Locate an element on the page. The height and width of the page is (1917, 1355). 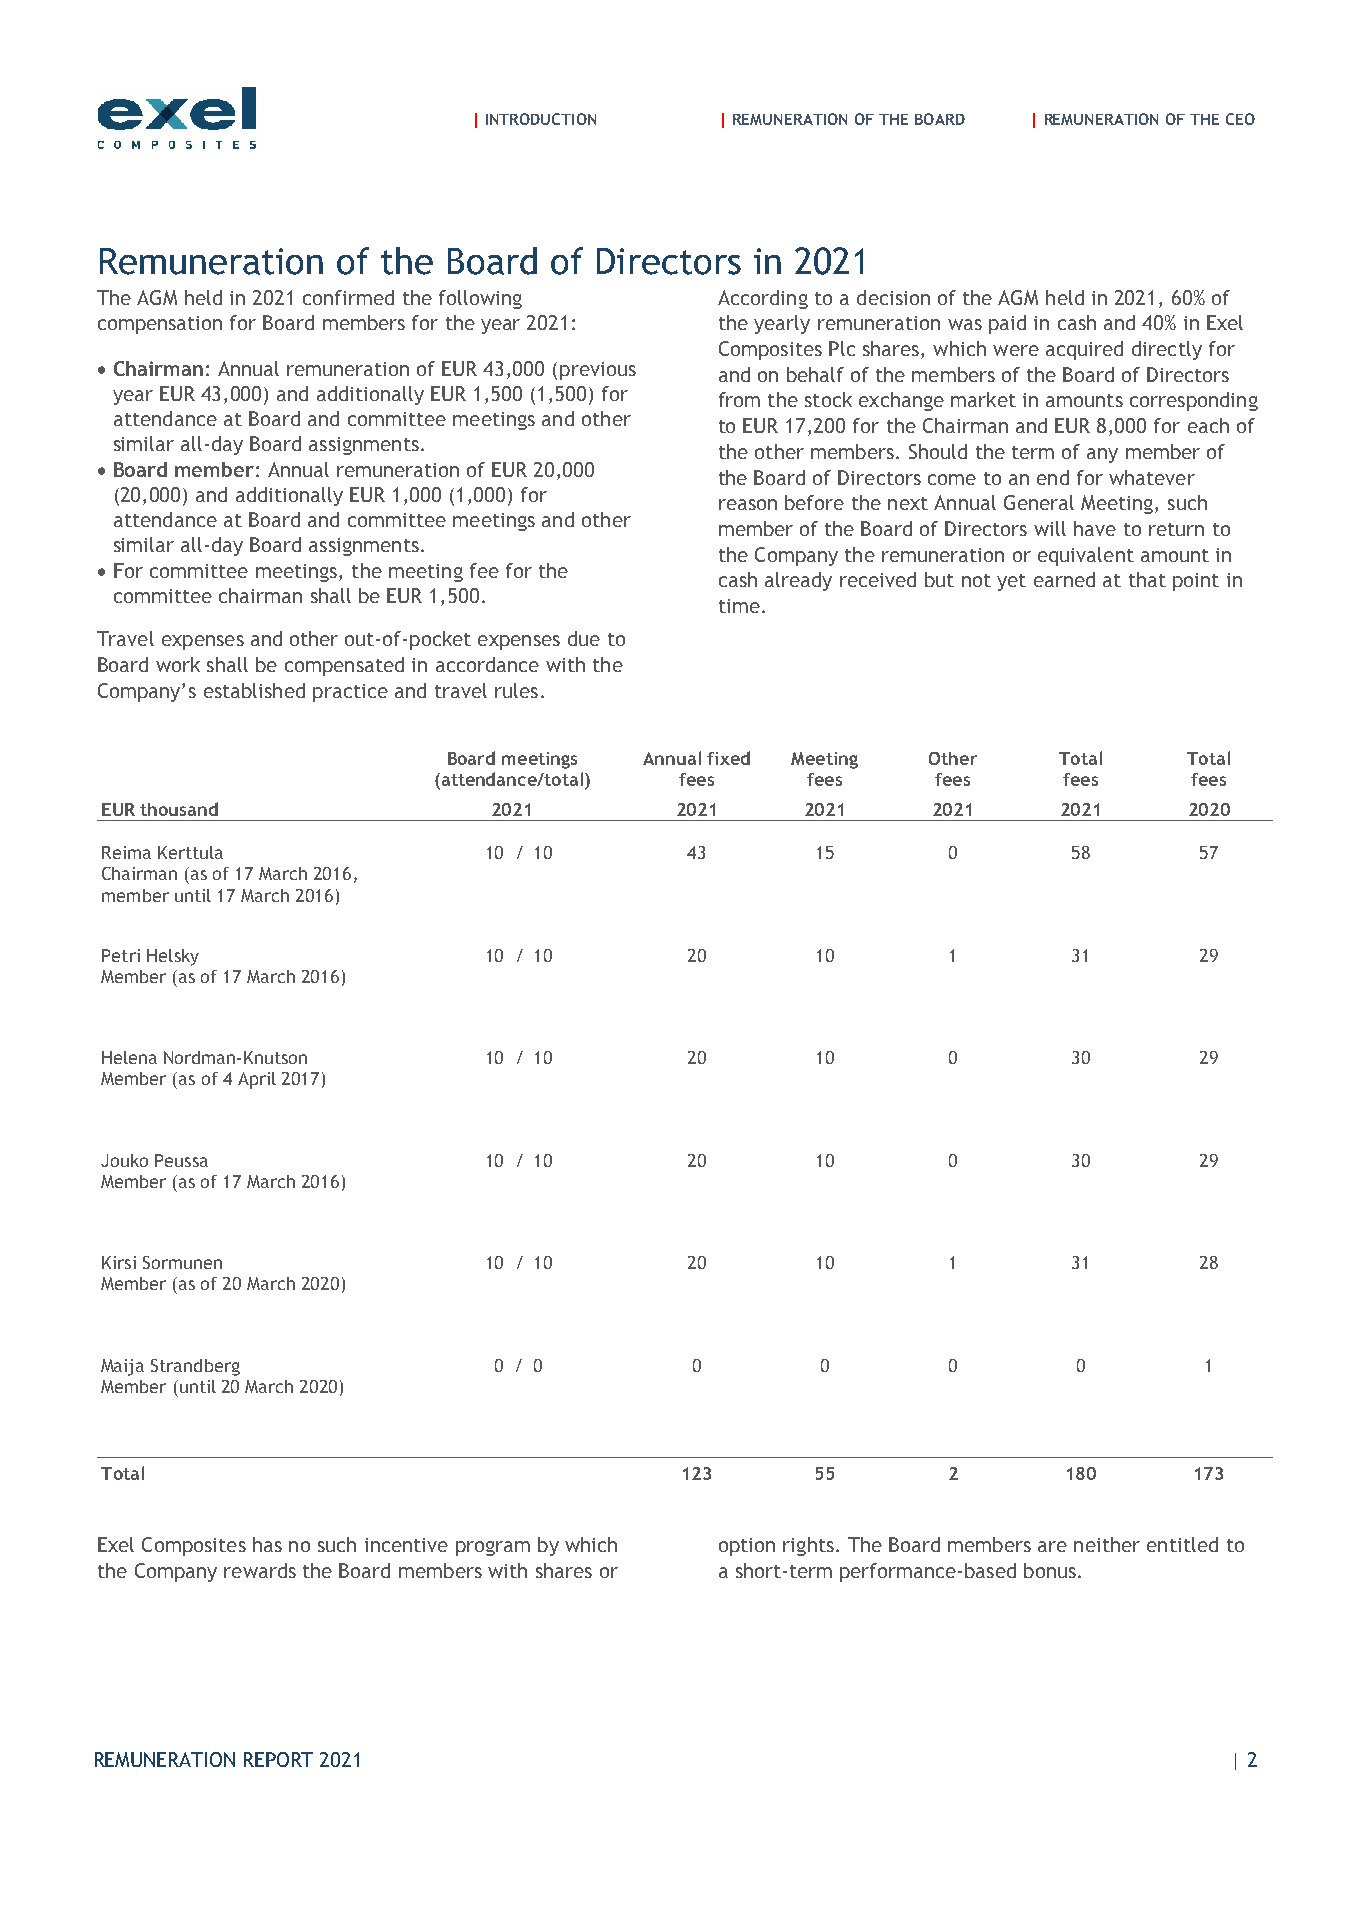
INTRODUCTION is located at coordinates (541, 119).
